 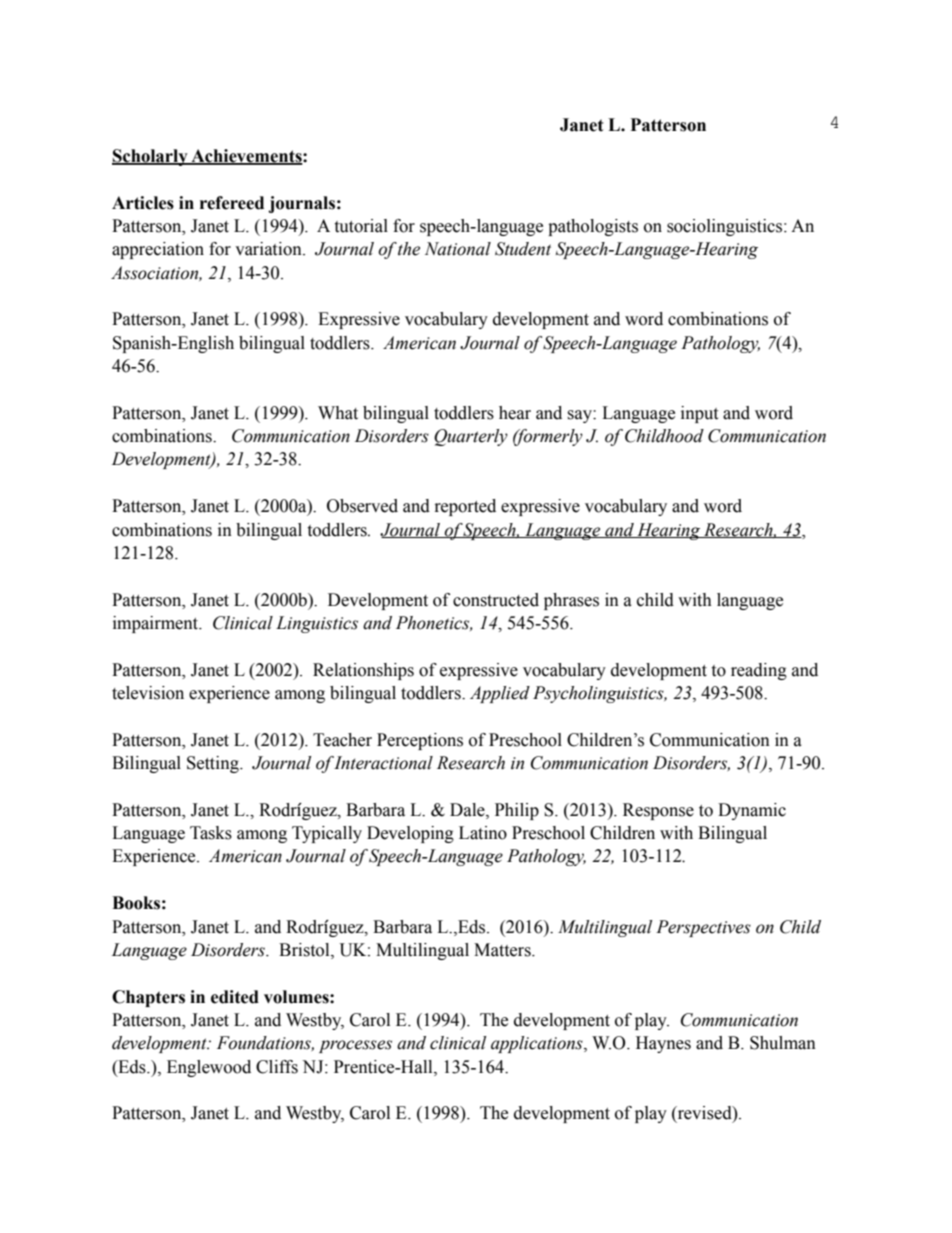 I want to click on refereed, so click(x=232, y=203).
